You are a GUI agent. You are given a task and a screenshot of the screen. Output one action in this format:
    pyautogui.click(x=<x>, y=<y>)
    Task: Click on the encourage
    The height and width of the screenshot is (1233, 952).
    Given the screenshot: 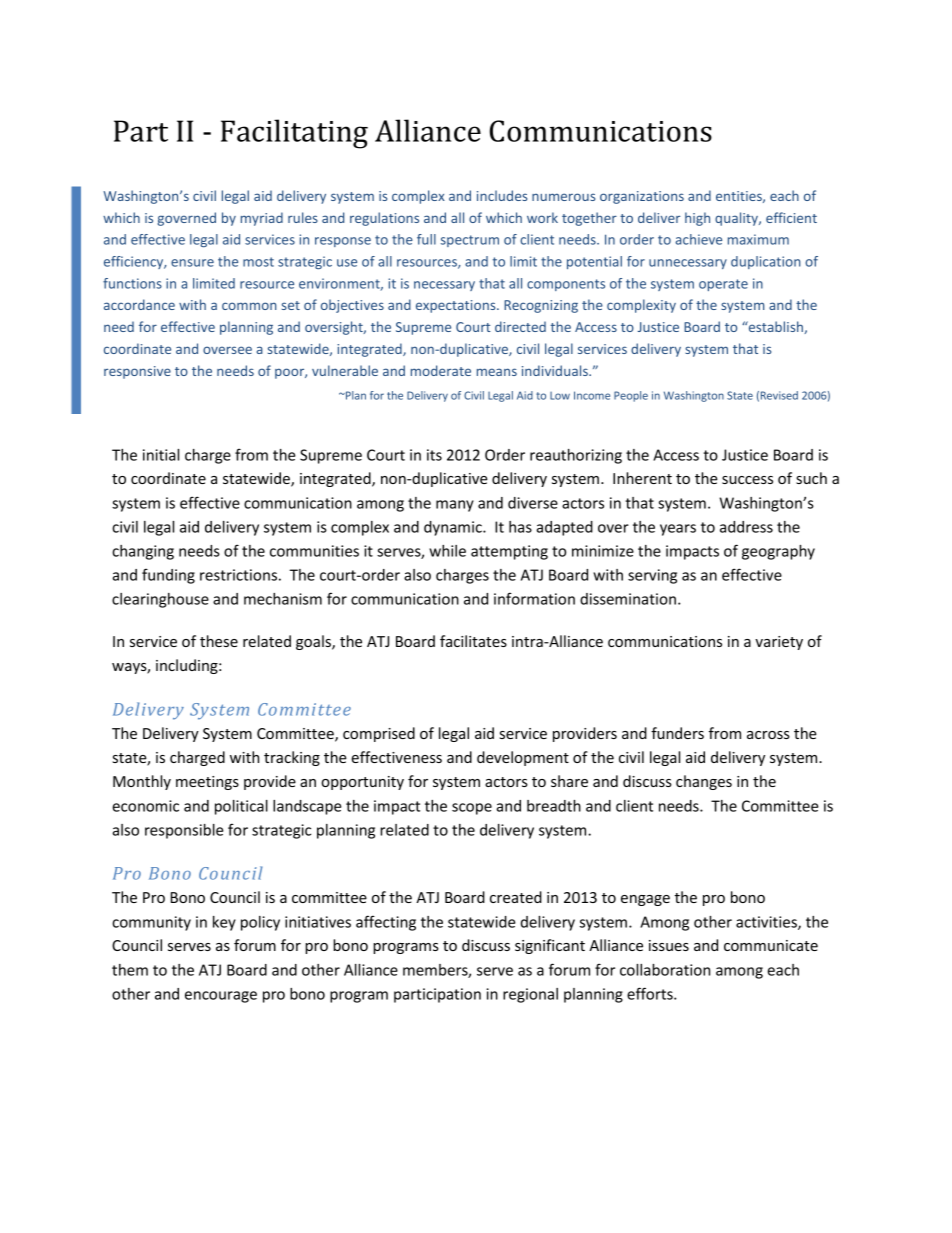 What is the action you would take?
    pyautogui.click(x=221, y=997)
